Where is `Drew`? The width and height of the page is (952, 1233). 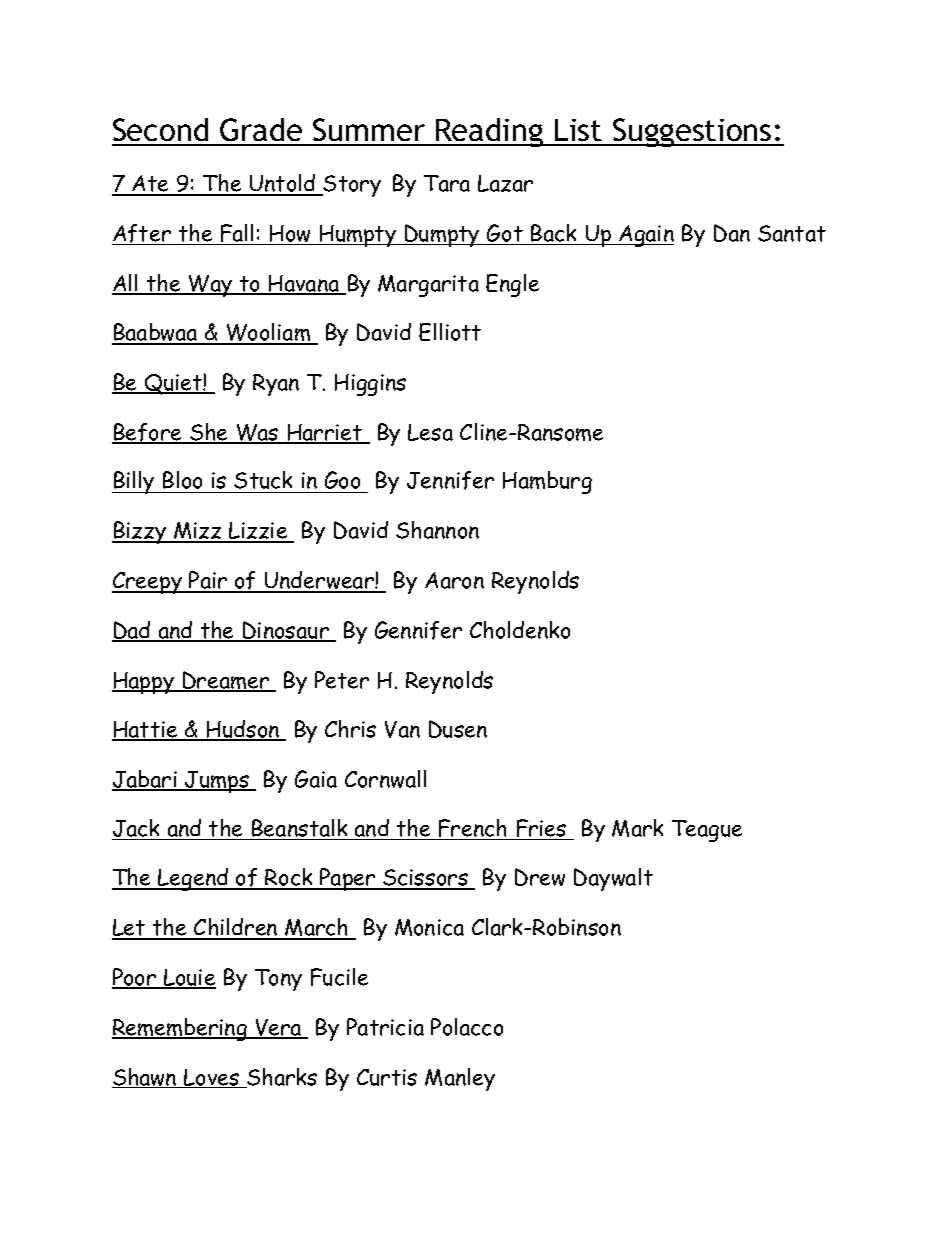
Drew is located at coordinates (540, 877).
